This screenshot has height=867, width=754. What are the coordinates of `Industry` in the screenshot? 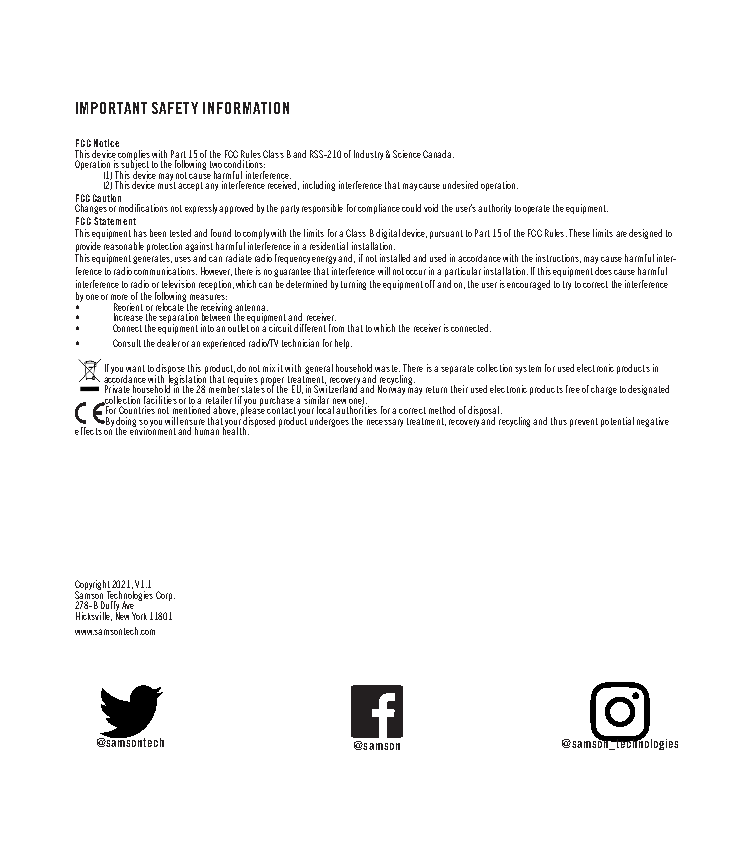 It's located at (368, 155).
